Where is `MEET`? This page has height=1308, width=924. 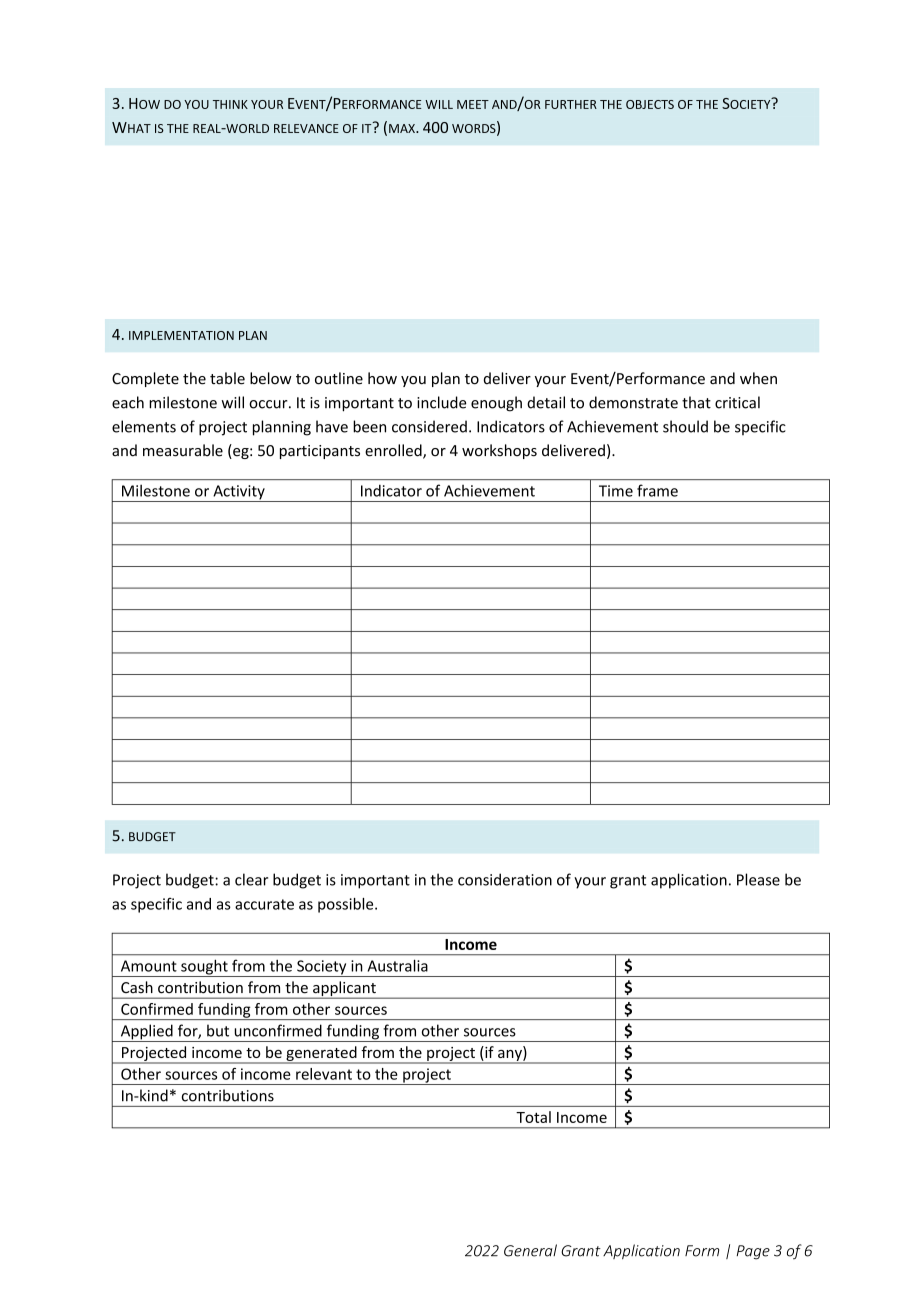
MEET is located at coordinates (473, 104).
